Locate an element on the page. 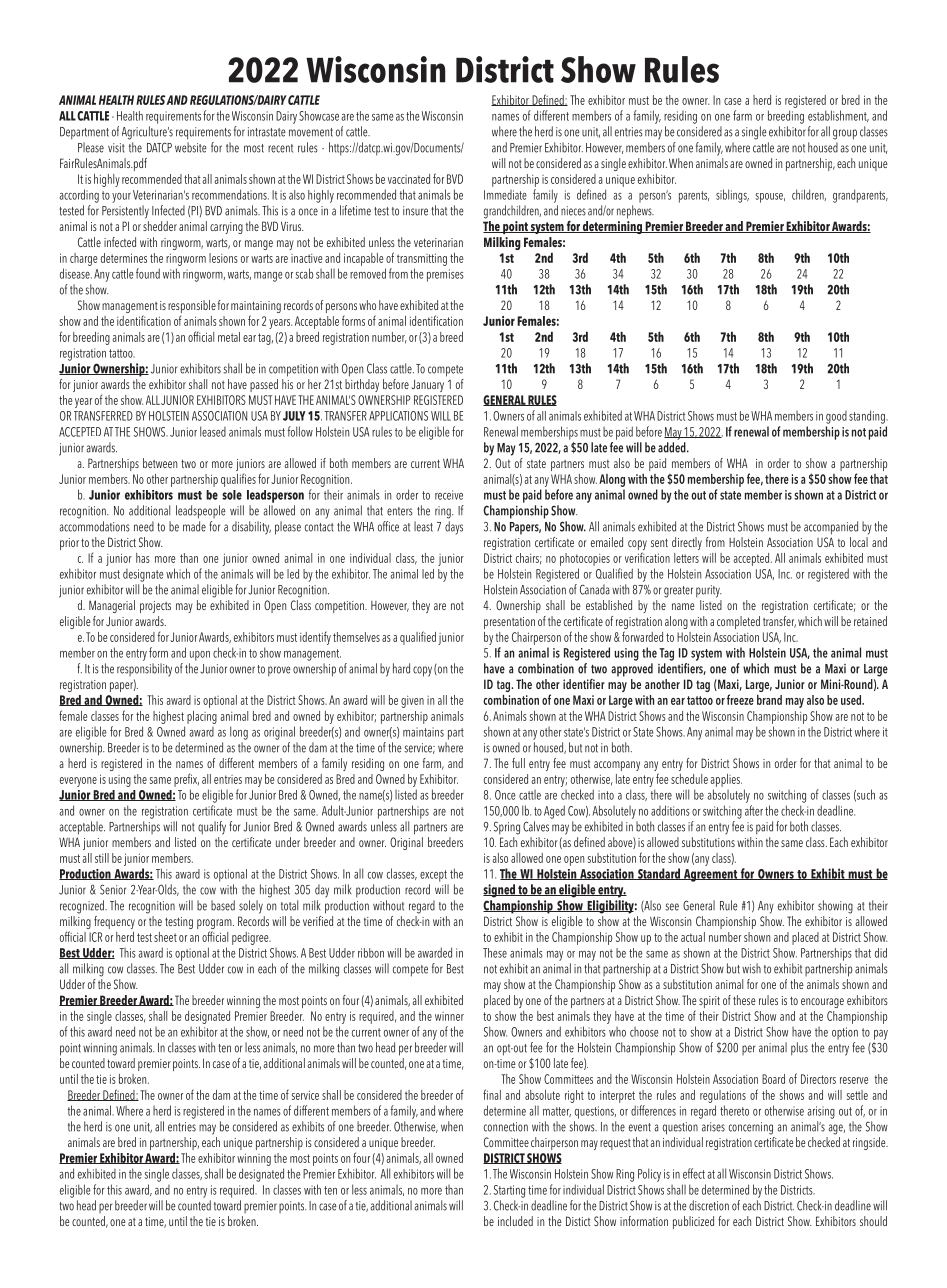 The image size is (947, 1288). except is located at coordinates (433, 876).
